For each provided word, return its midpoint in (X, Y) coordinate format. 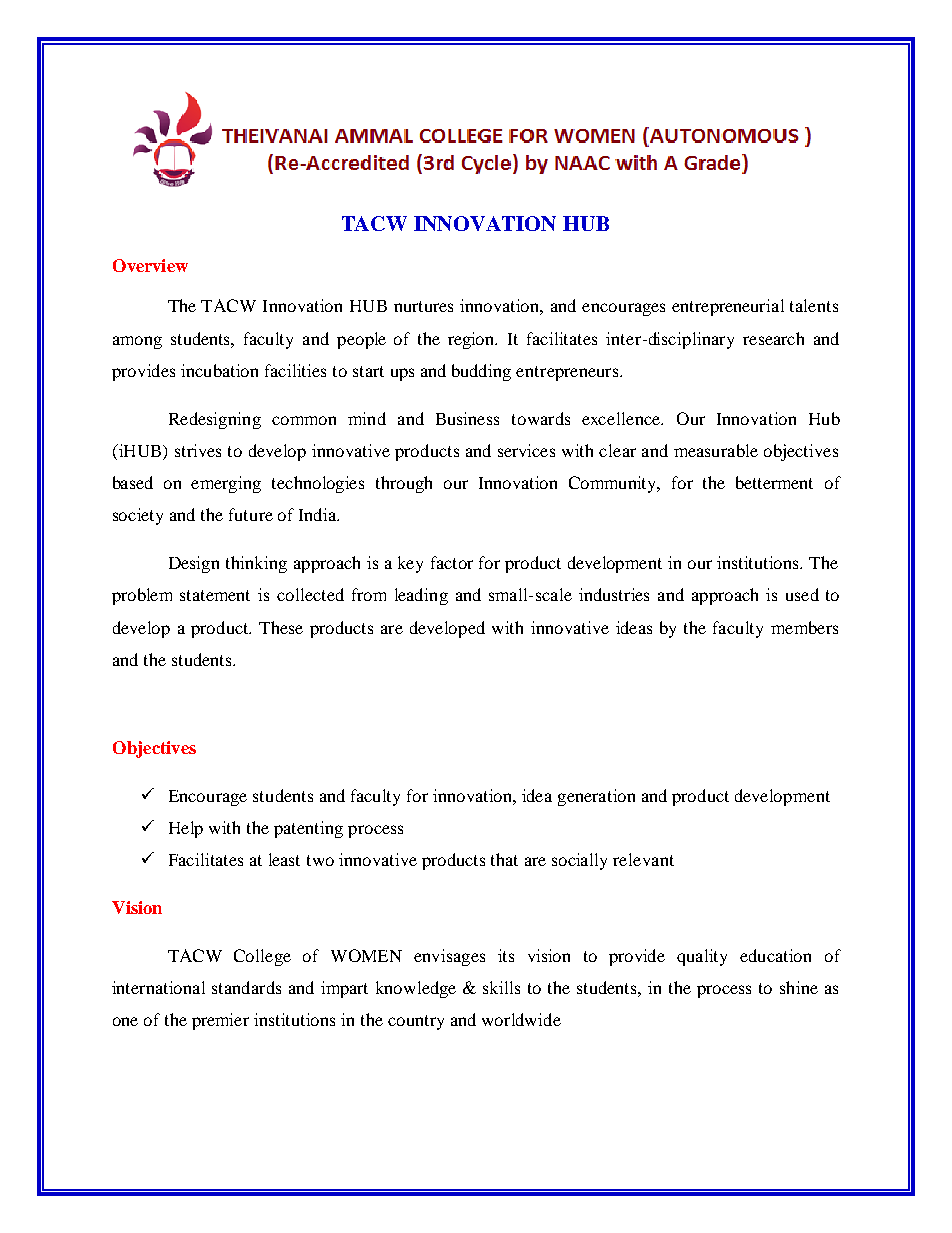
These (281, 627)
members (804, 627)
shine (799, 987)
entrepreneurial (728, 307)
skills (501, 987)
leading (421, 596)
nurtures (423, 306)
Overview (150, 265)
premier (220, 1021)
